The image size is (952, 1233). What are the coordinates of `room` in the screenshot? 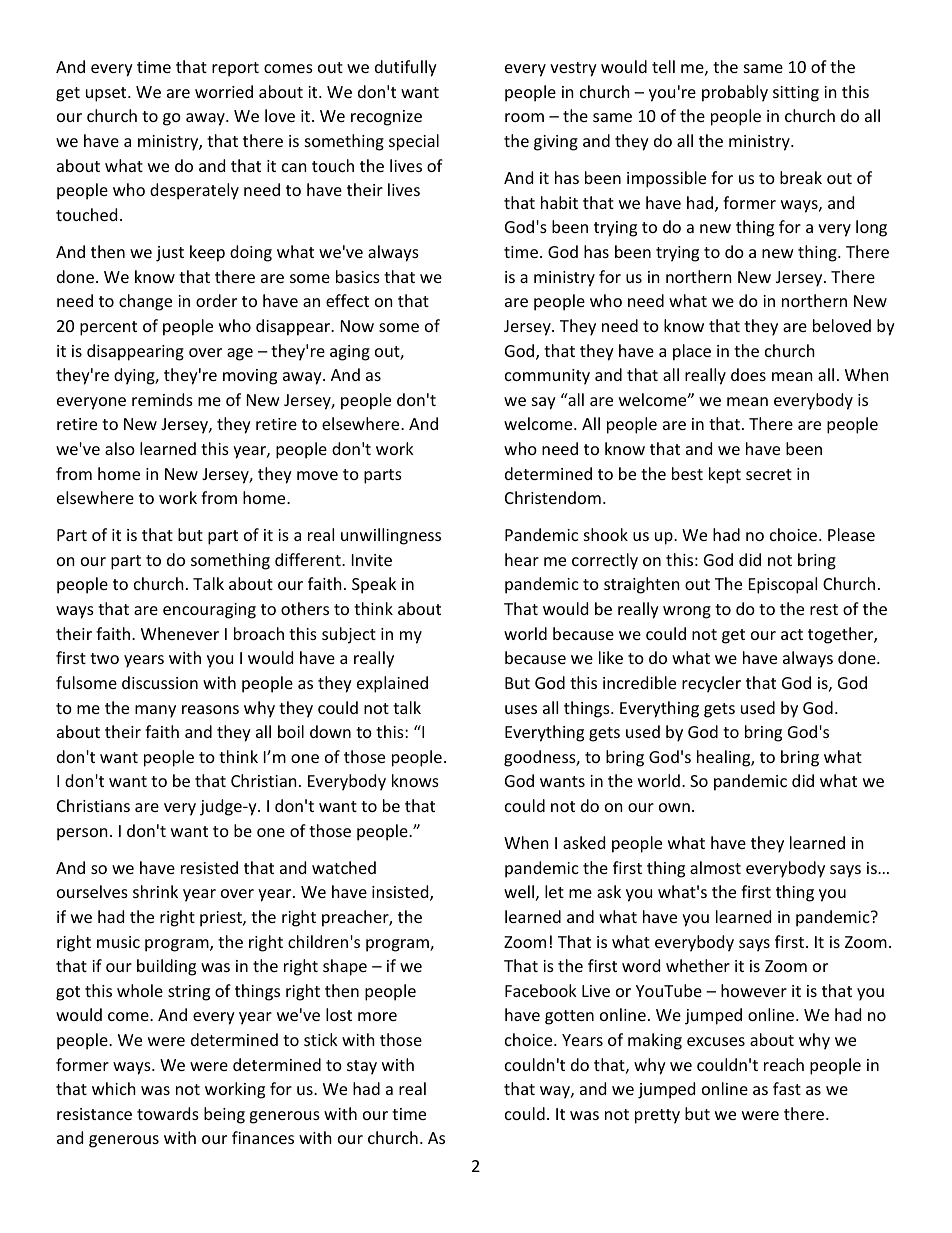 It's located at (524, 117).
